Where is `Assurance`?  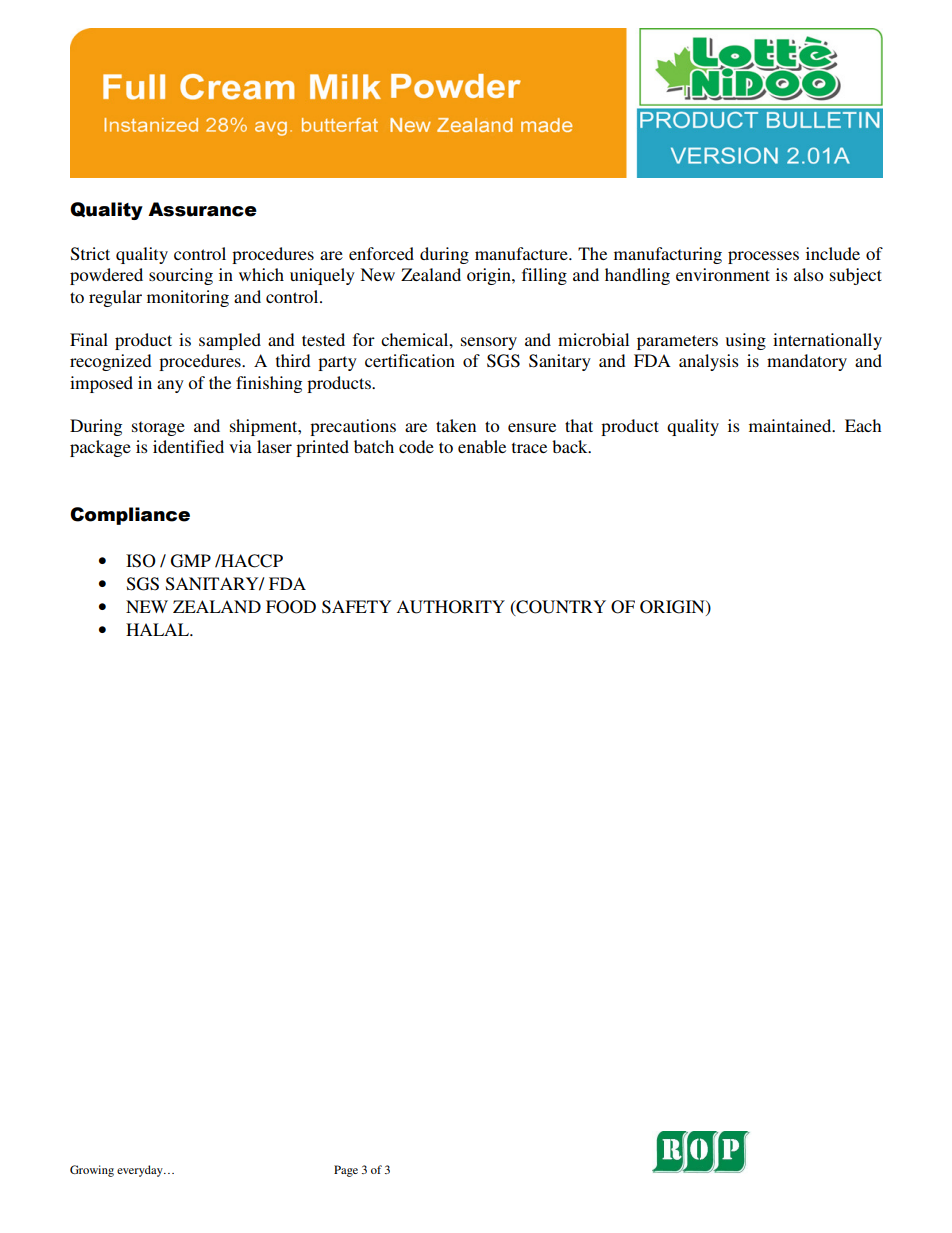 Assurance is located at coordinates (202, 209).
